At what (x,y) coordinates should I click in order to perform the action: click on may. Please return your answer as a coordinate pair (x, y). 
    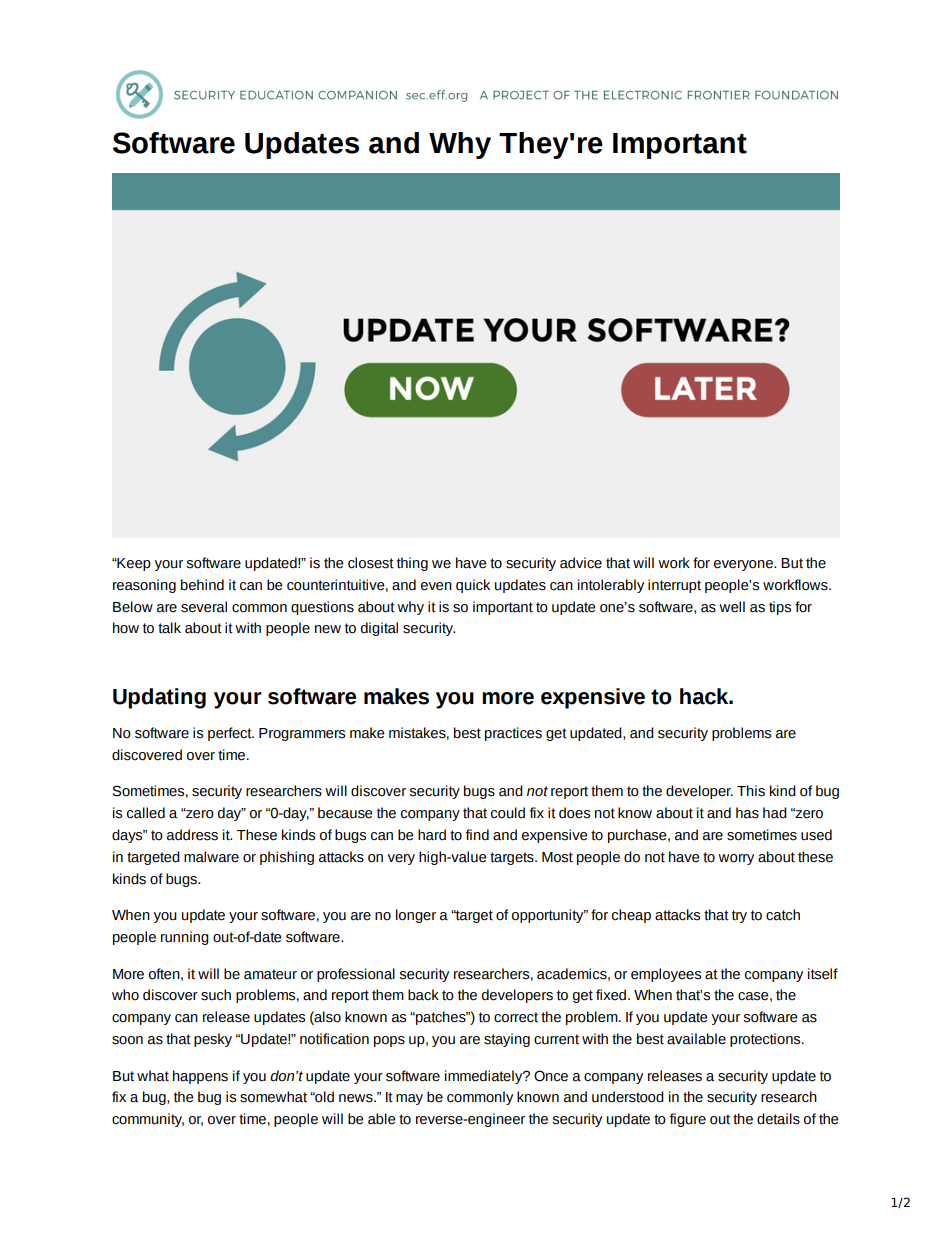
    Looking at the image, I should click on (409, 1099).
